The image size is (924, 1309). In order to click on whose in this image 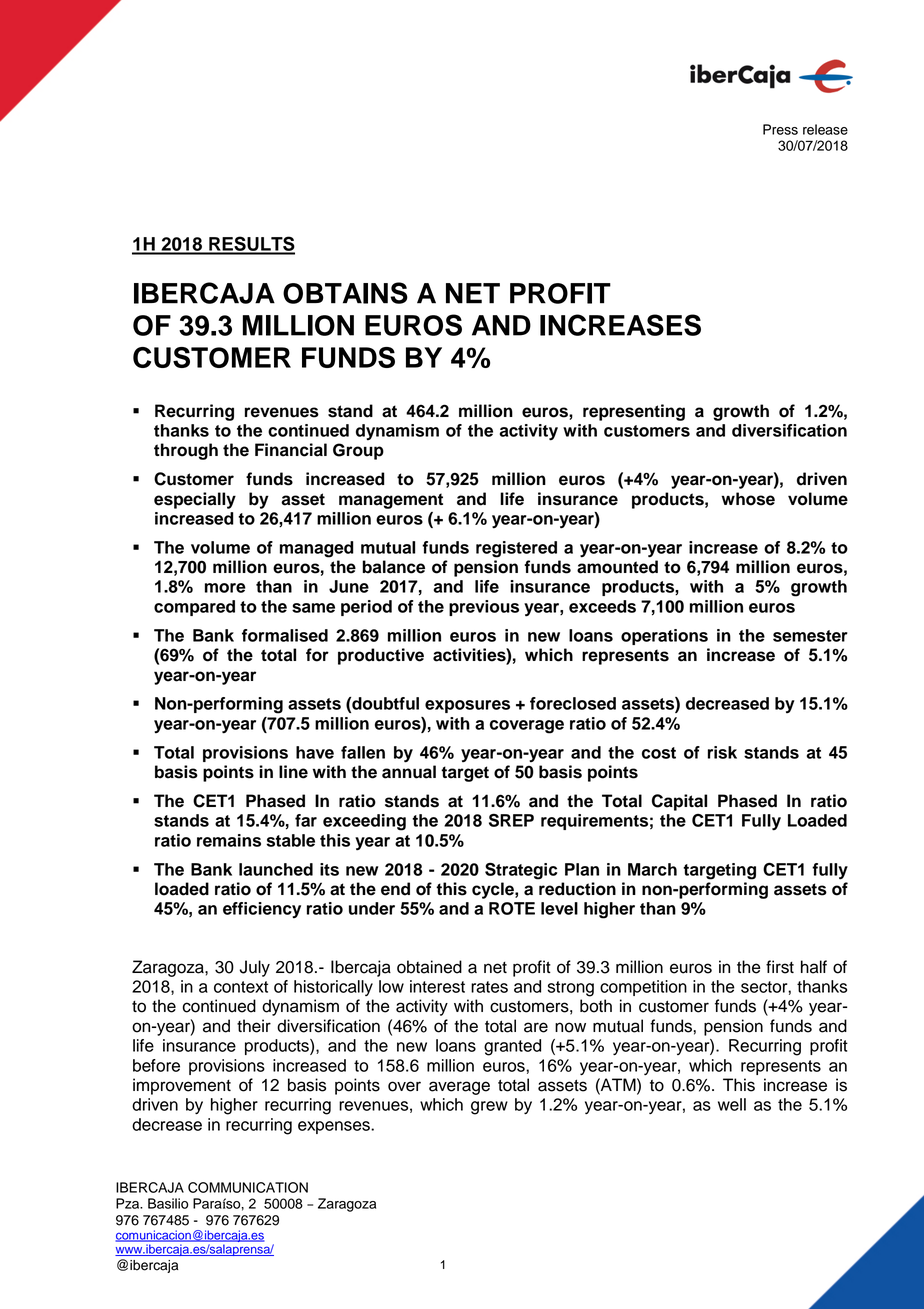, I will do `click(748, 499)`.
